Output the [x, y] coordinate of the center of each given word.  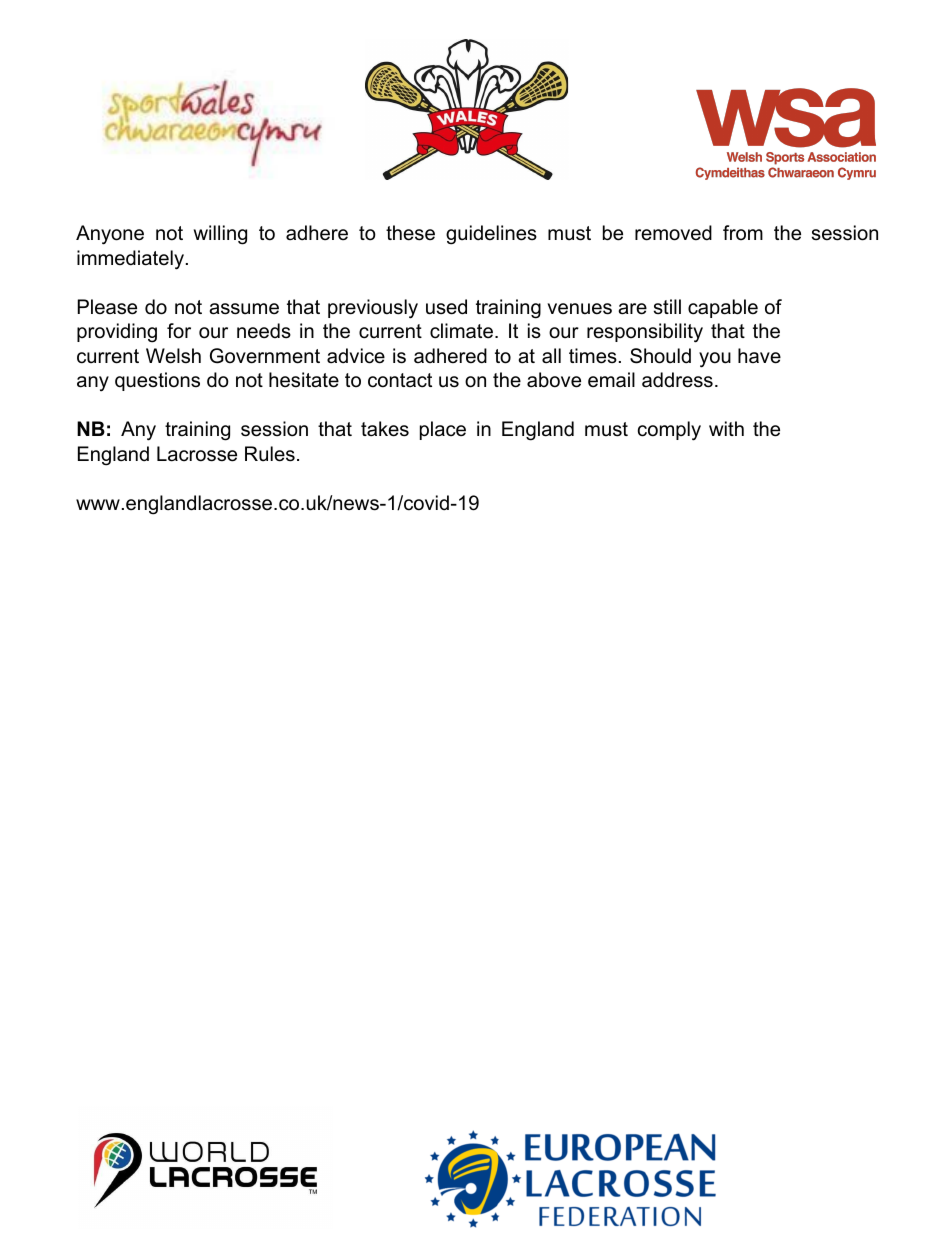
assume [244, 309]
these [410, 233]
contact [400, 380]
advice [356, 356]
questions [157, 381]
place [443, 430]
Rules [270, 454]
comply [669, 431]
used [446, 307]
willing [220, 235]
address [677, 380]
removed [673, 233]
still [667, 307]
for [179, 331]
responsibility [645, 333]
